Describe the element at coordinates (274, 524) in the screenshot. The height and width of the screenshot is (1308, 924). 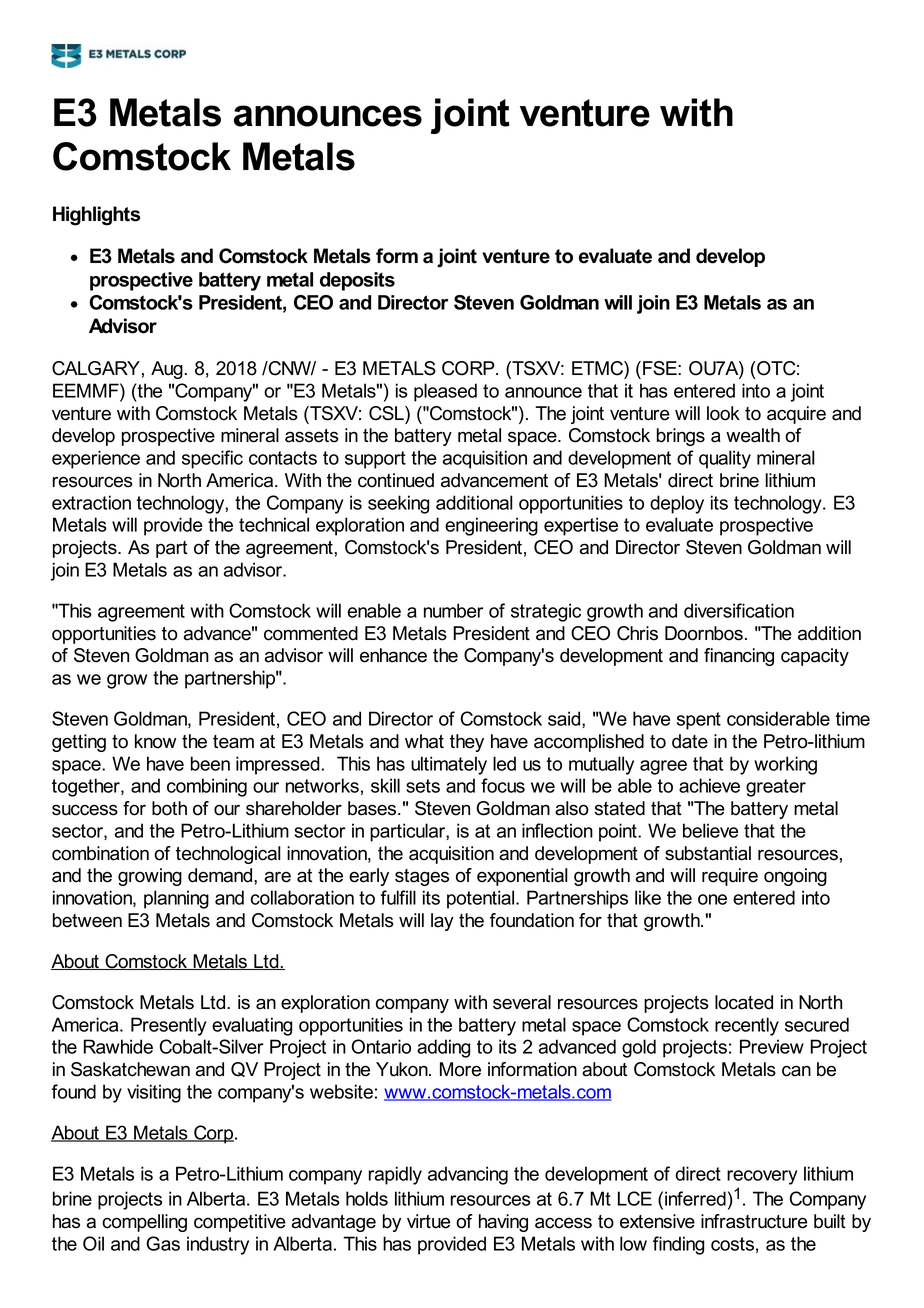
I see `technical` at that location.
